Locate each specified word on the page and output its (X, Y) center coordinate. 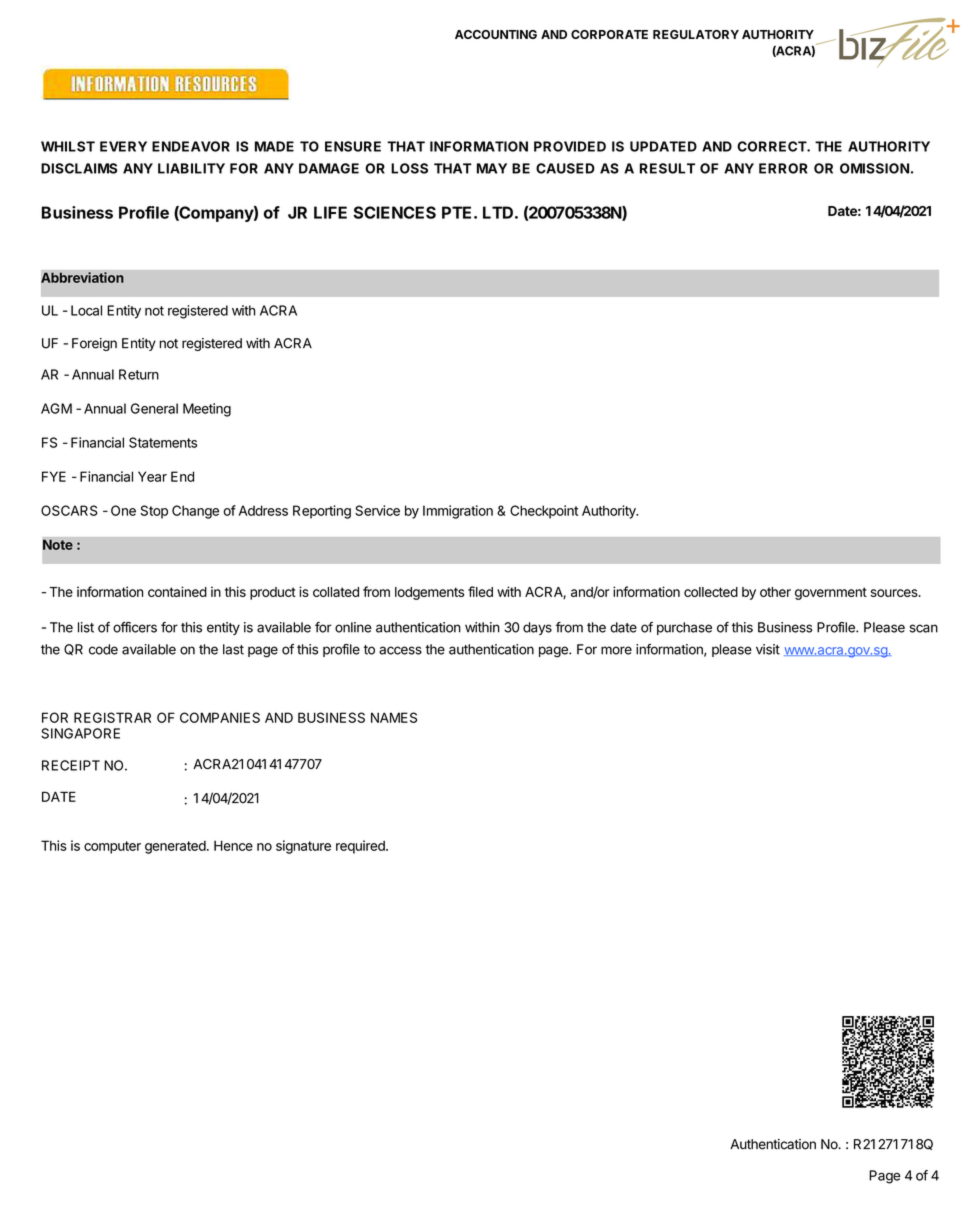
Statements (163, 442)
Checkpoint (544, 512)
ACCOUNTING (496, 34)
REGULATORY (696, 34)
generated (175, 847)
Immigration (458, 512)
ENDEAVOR (191, 146)
